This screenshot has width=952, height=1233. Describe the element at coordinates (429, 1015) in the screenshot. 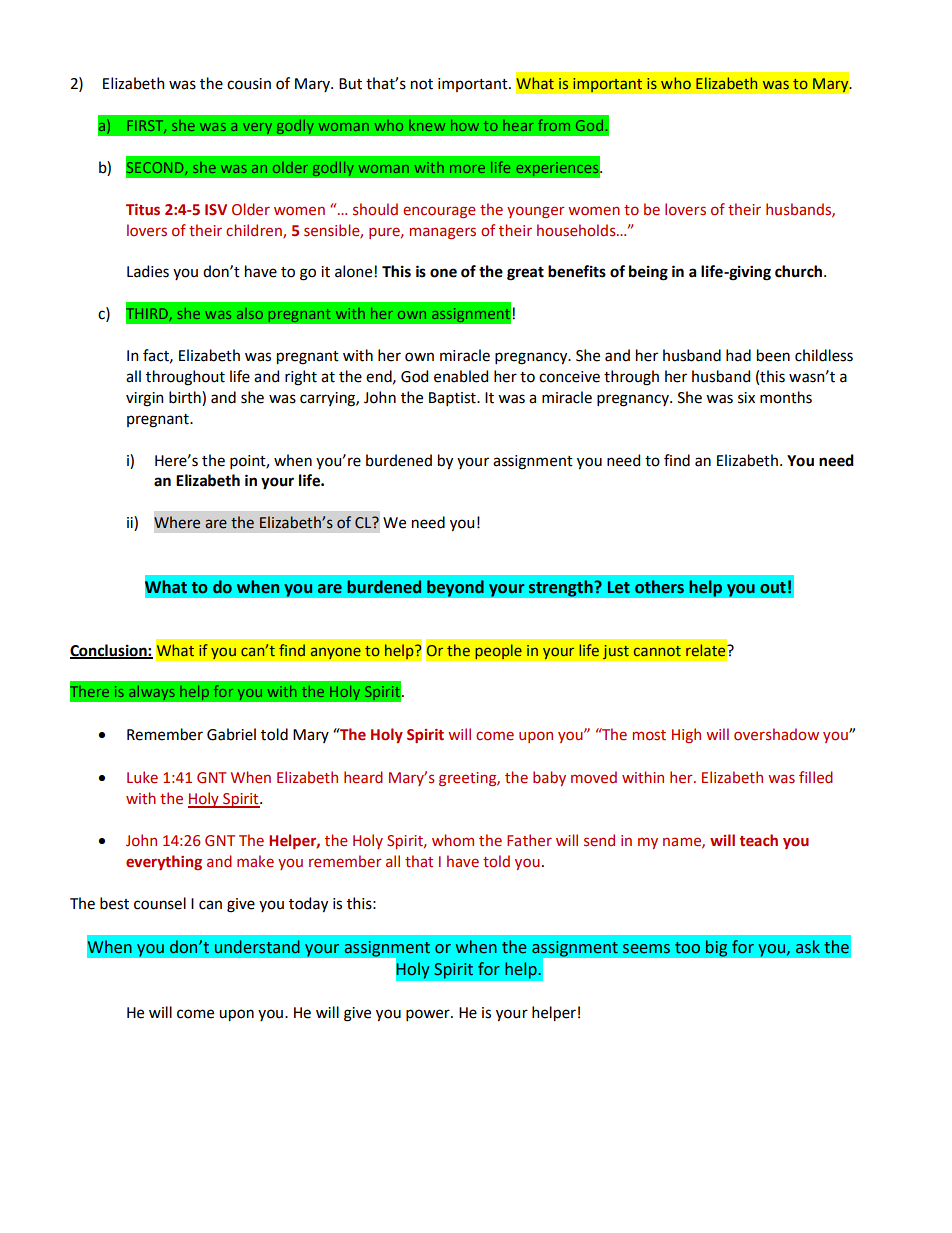

I see `power` at that location.
